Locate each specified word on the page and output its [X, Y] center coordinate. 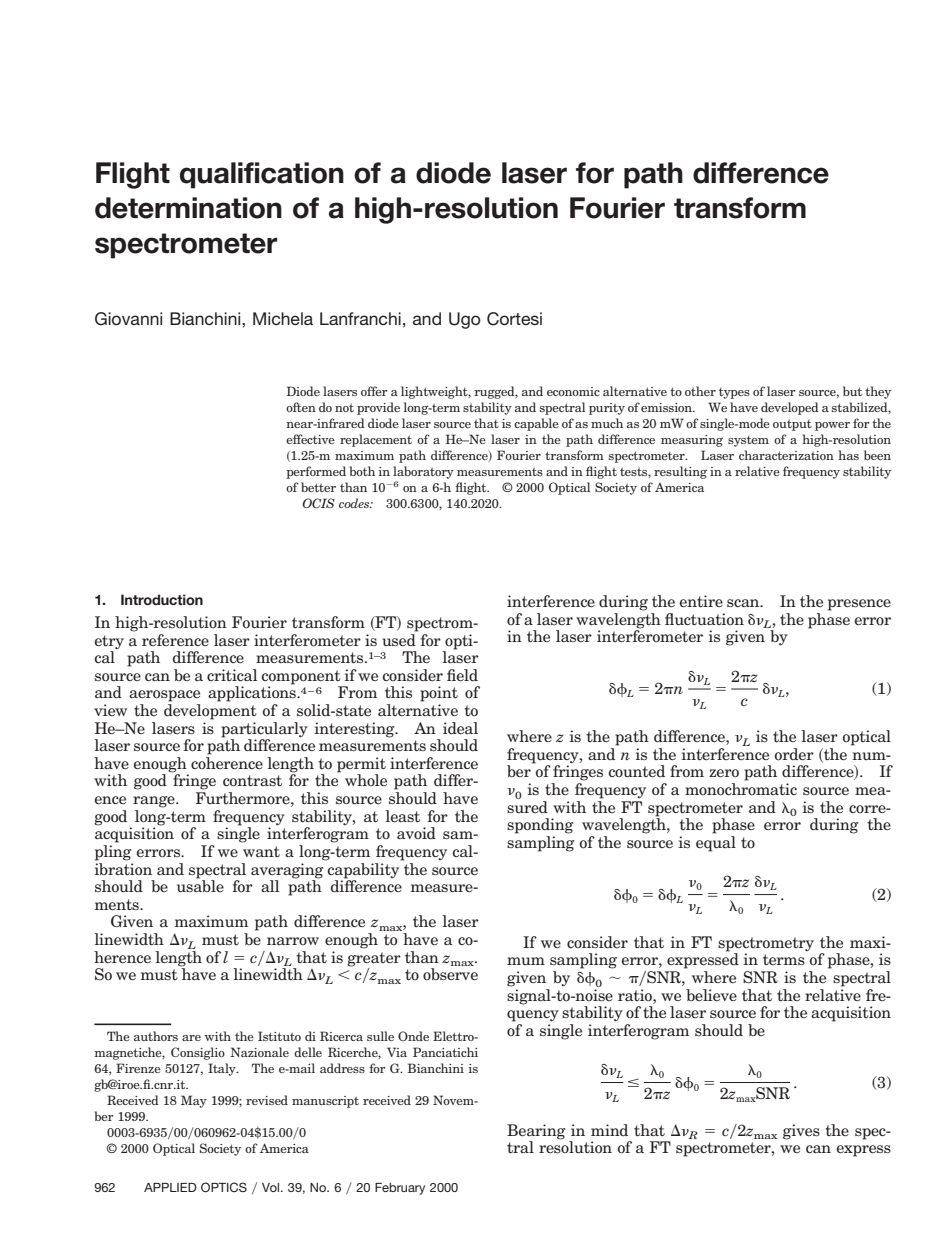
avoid [416, 833]
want [261, 851]
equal [716, 844]
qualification [262, 175]
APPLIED [170, 1187]
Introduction [162, 599]
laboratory [423, 472]
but [852, 391]
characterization [786, 455]
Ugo [465, 320]
